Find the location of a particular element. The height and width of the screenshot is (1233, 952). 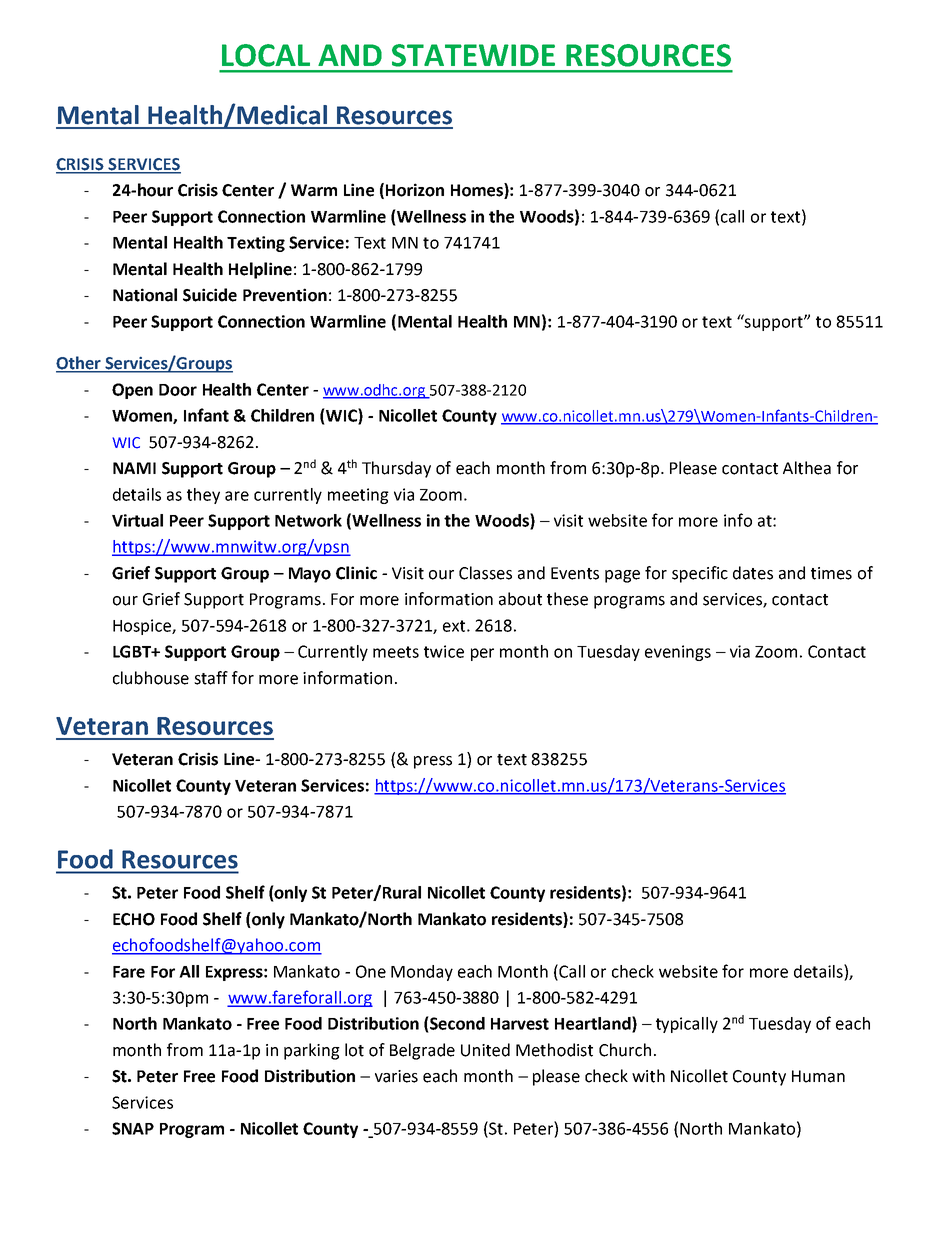

Homes is located at coordinates (478, 191).
